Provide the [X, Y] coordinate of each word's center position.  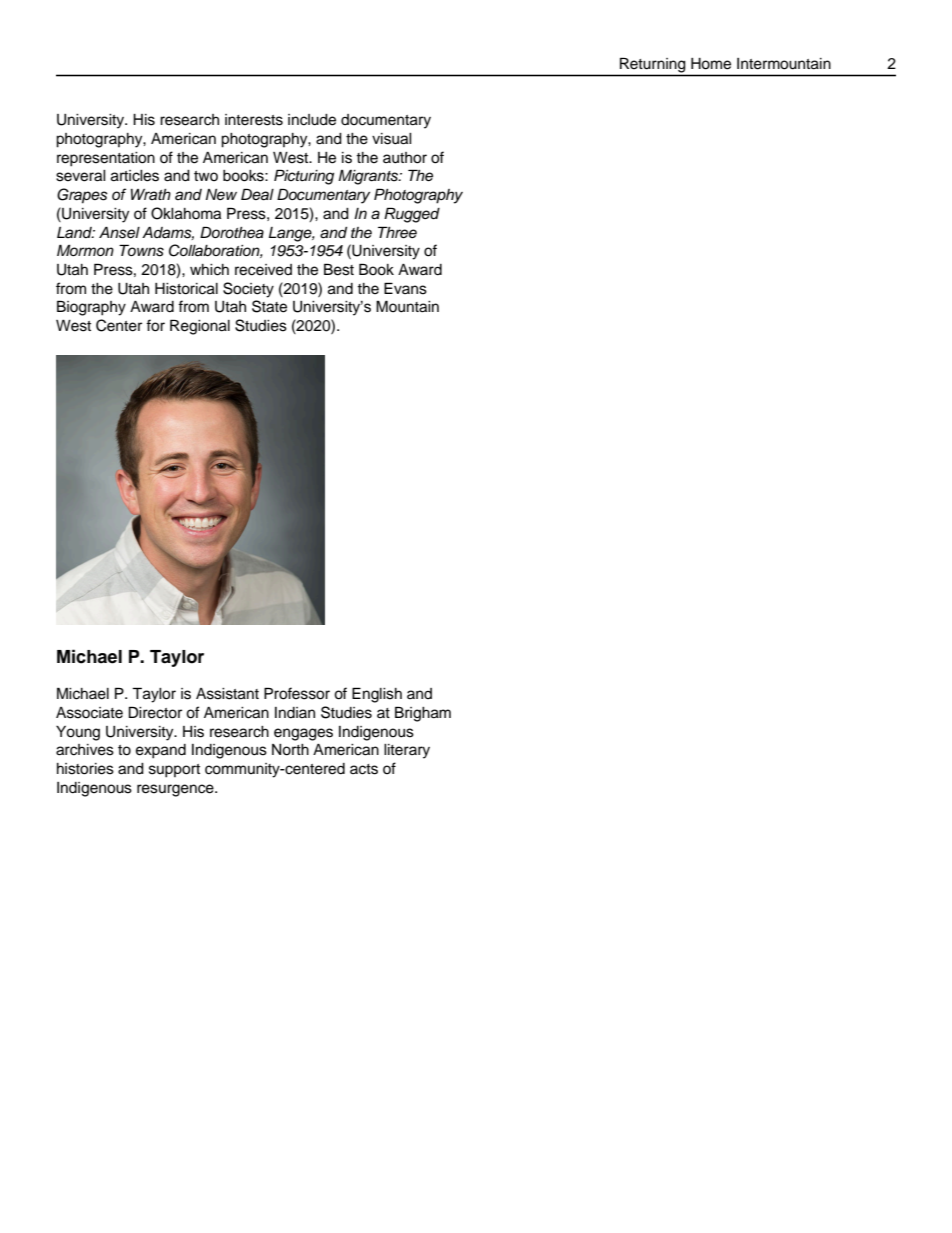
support [174, 771]
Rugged [412, 215]
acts [364, 769]
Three [397, 232]
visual [392, 139]
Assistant [227, 694]
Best [339, 269]
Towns [141, 250]
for [155, 325]
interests [254, 120]
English [377, 695]
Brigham [423, 714]
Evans [405, 288]
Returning [652, 65]
